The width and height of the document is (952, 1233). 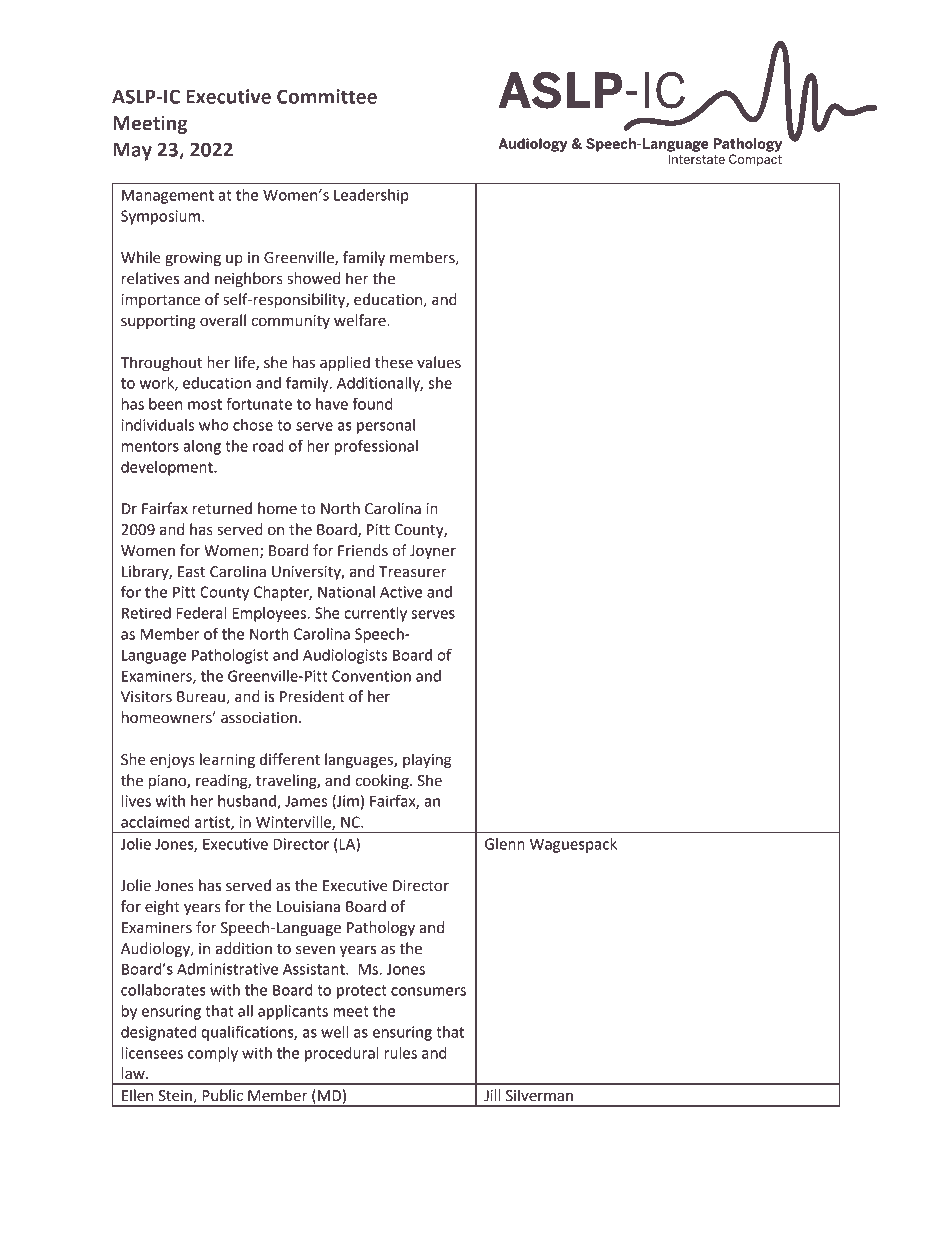 I want to click on licensees, so click(x=152, y=1053).
